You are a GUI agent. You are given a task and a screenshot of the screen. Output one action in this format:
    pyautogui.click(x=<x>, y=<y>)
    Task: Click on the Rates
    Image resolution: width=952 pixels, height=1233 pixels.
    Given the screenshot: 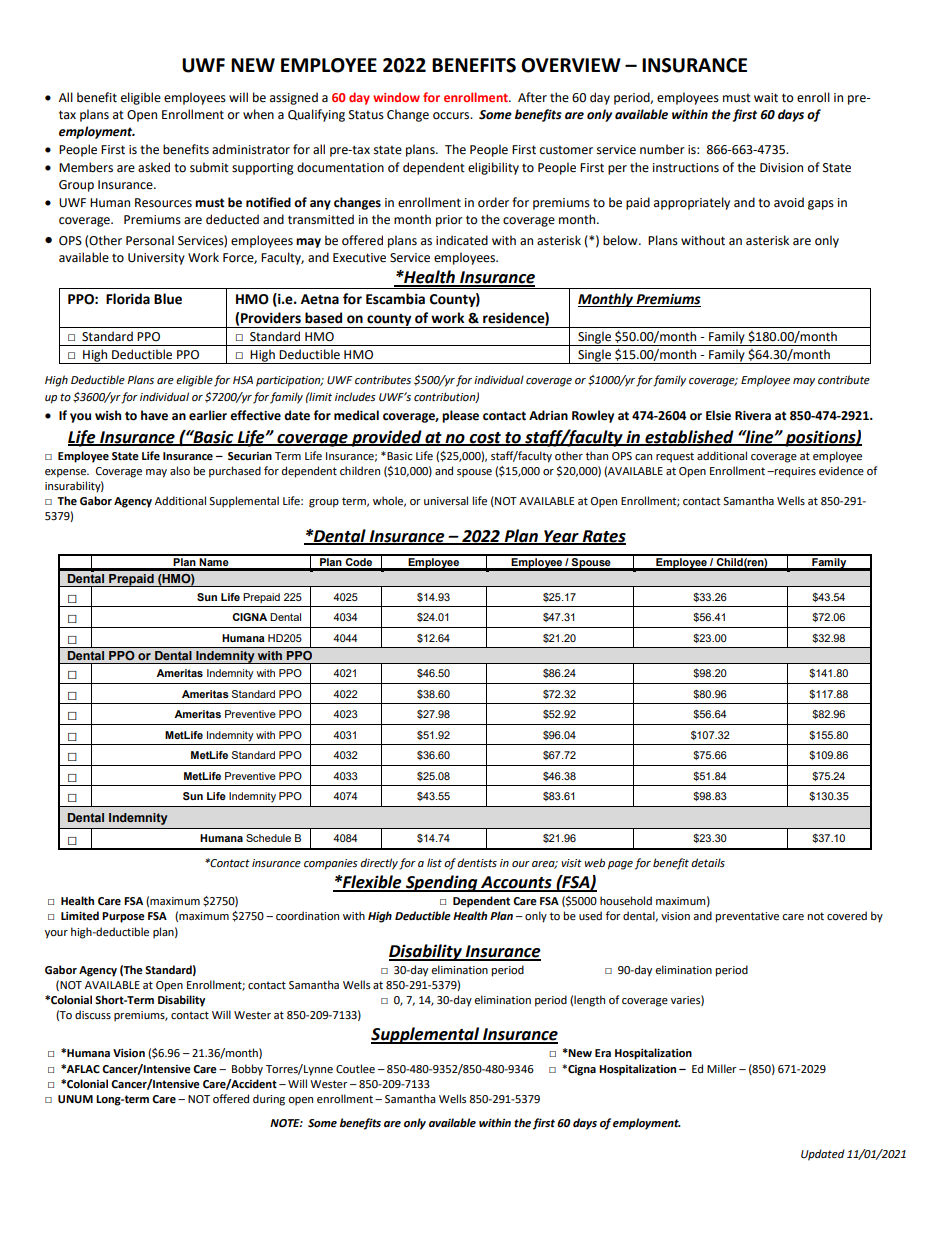 What is the action you would take?
    pyautogui.click(x=603, y=537)
